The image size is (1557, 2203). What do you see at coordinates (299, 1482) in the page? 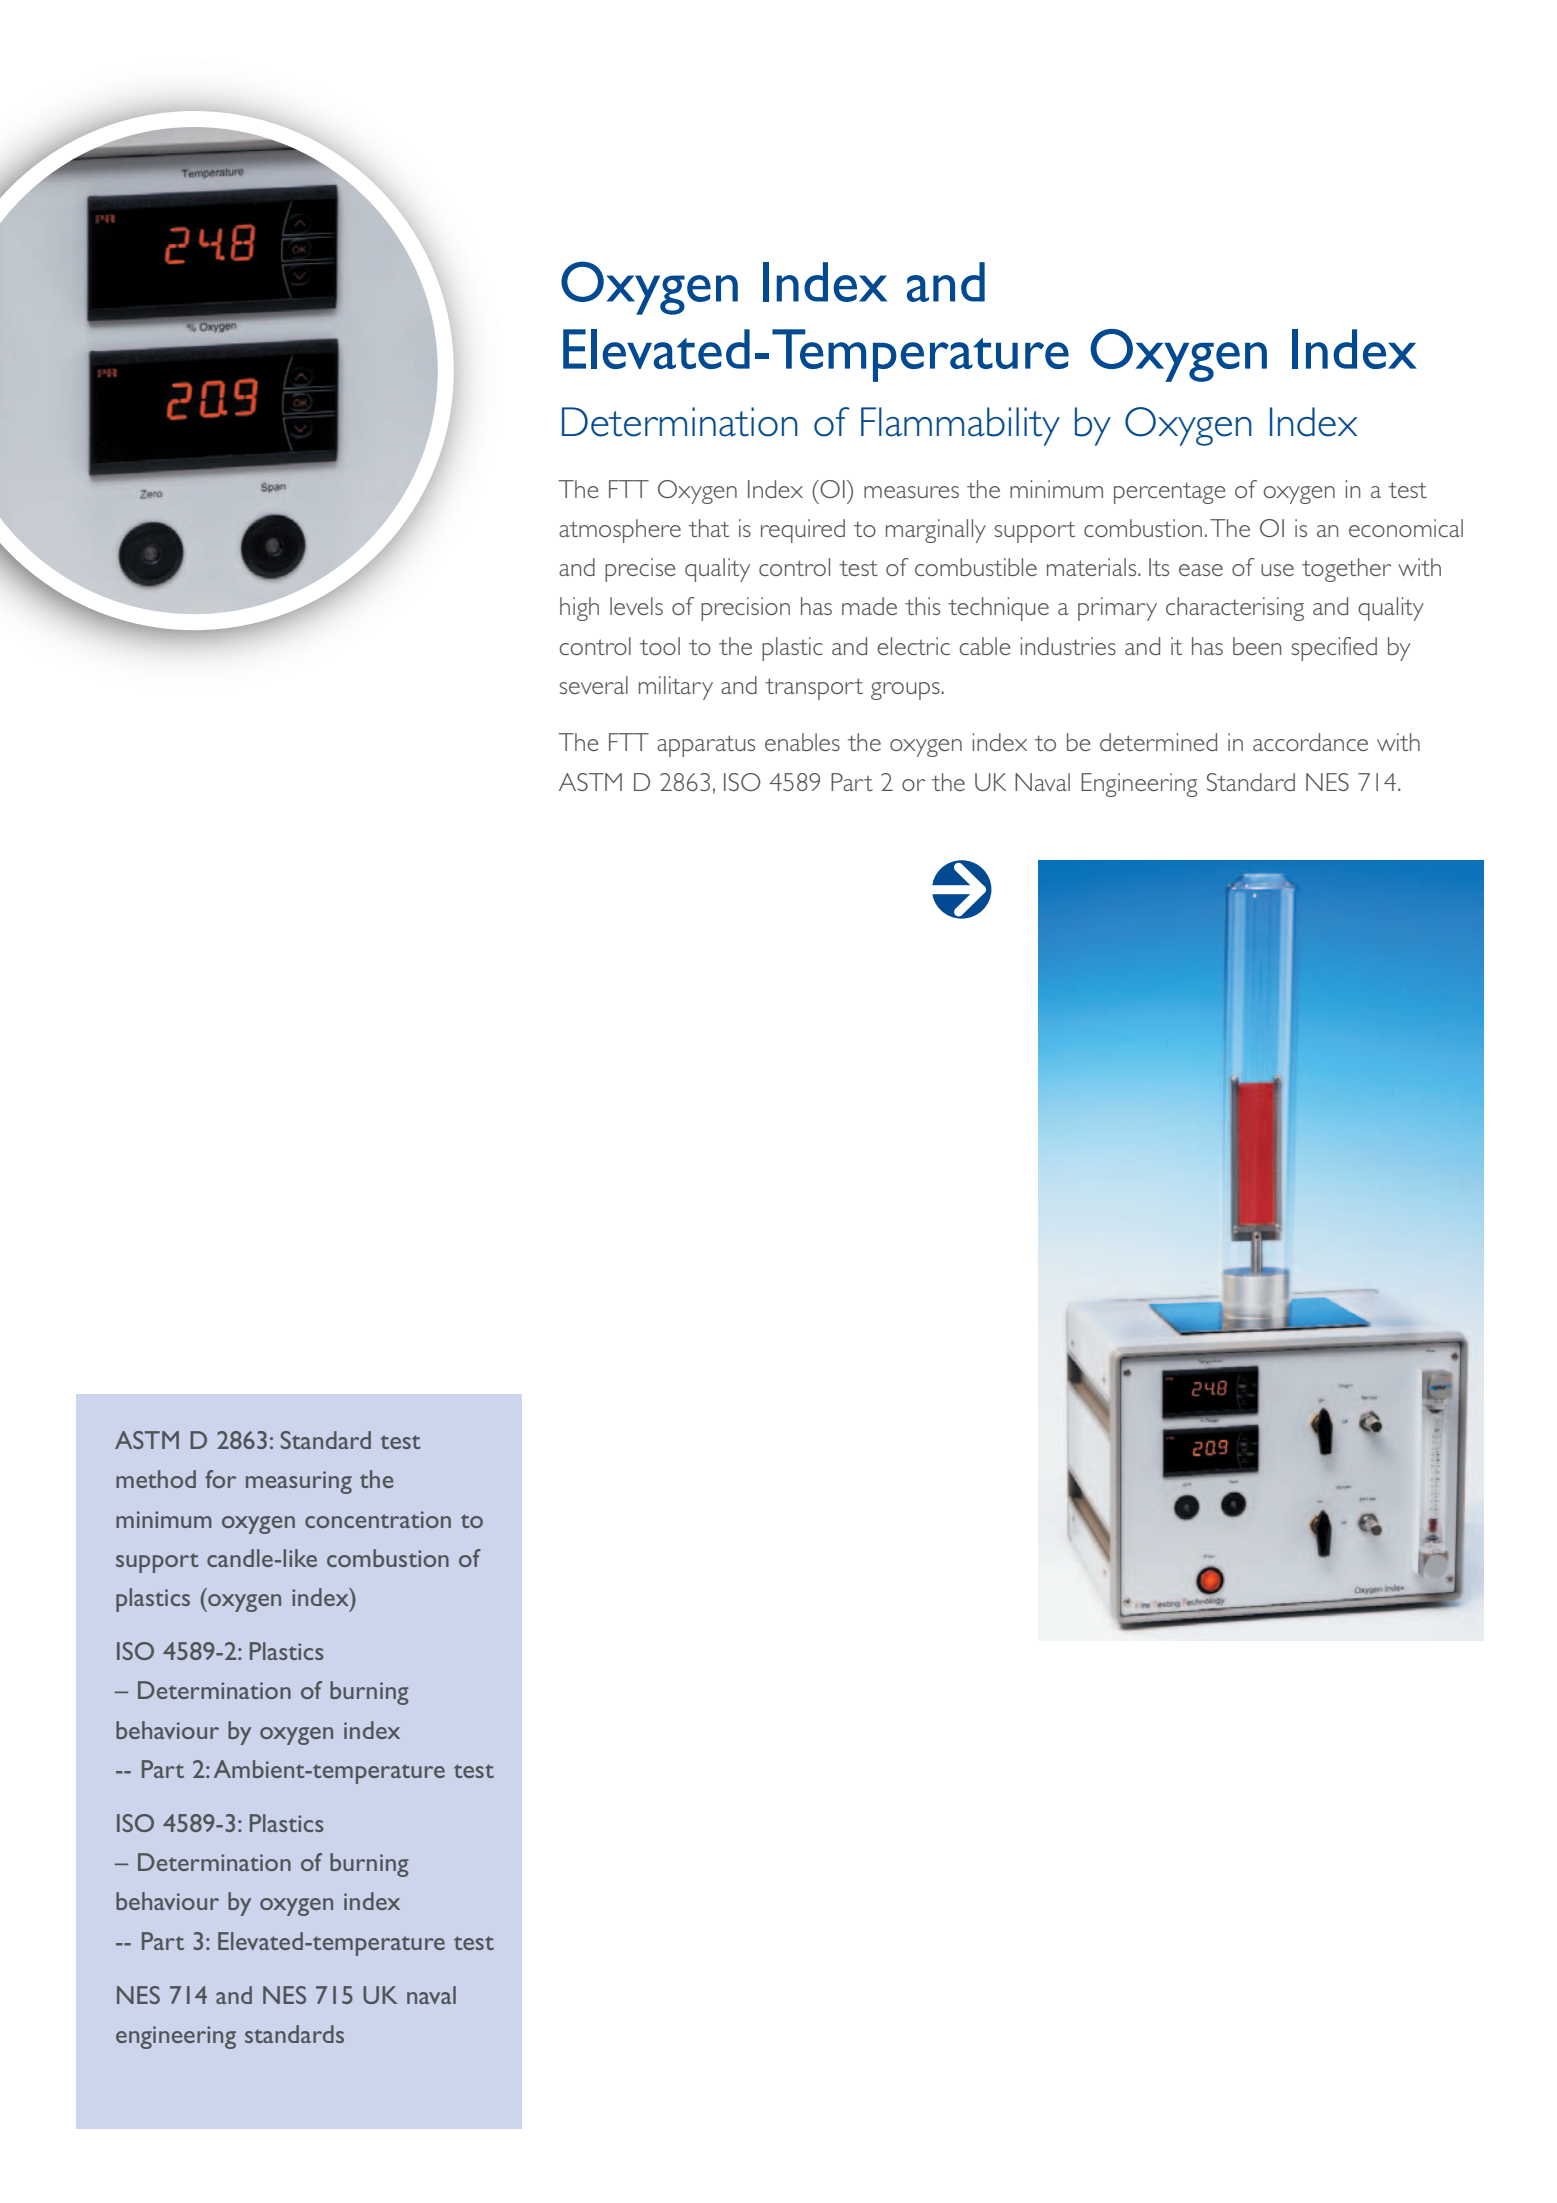
I see `measuring` at bounding box center [299, 1482].
